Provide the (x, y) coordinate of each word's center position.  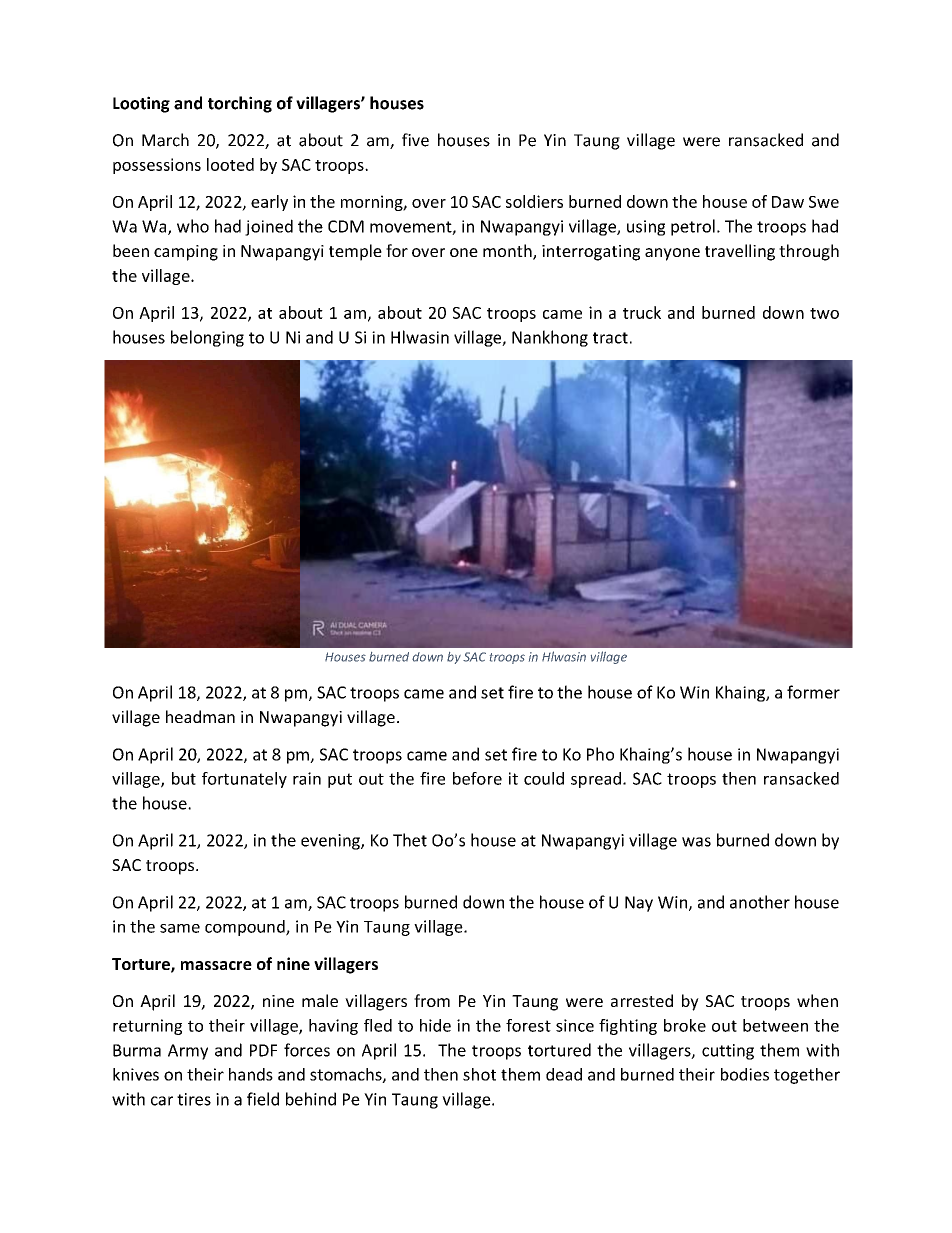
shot (479, 1074)
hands (251, 1074)
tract (610, 338)
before (477, 778)
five (415, 140)
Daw (788, 202)
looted (230, 164)
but (184, 778)
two (824, 313)
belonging (207, 338)
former (813, 692)
